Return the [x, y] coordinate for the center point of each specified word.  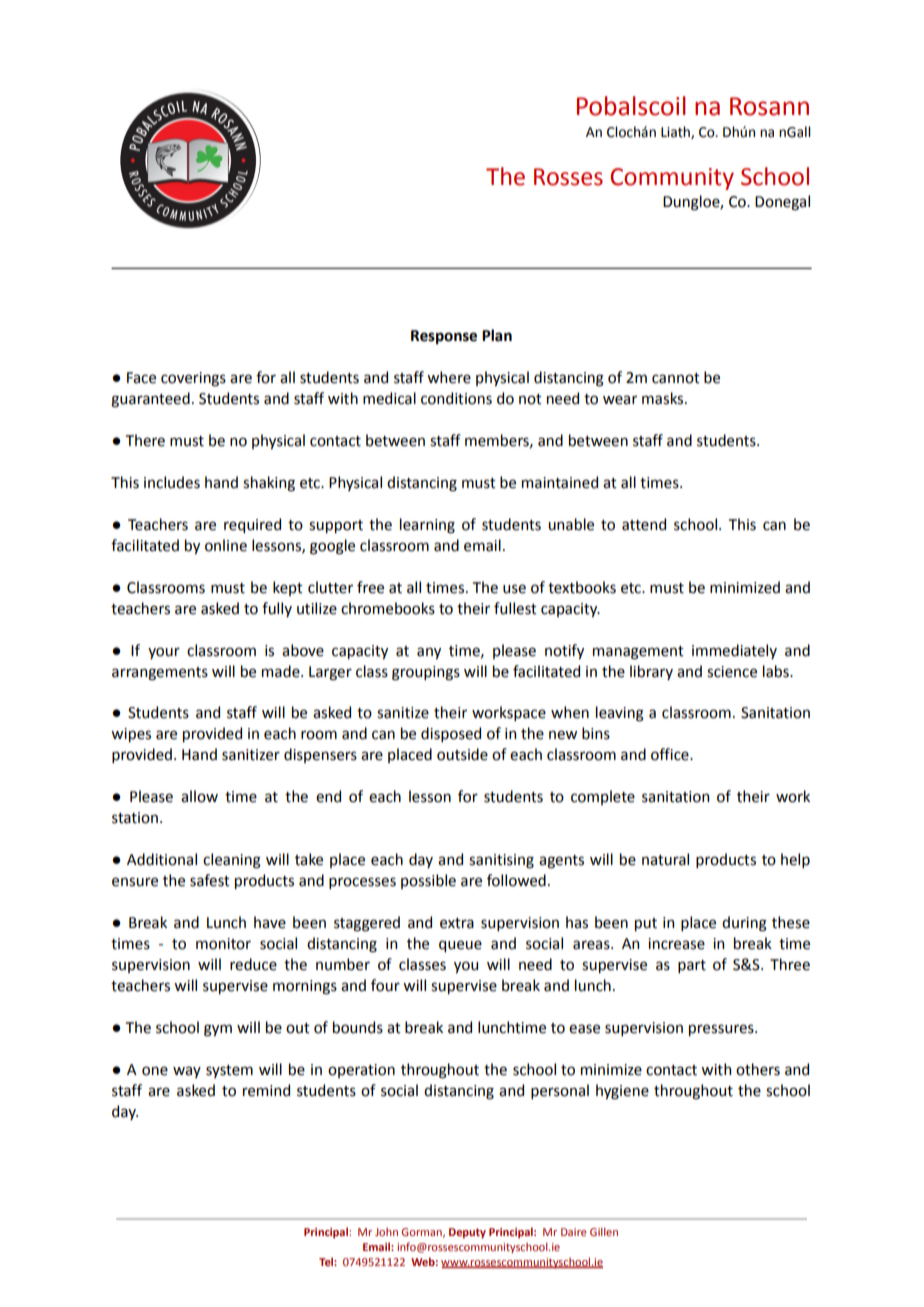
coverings [193, 379]
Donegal [782, 203]
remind [266, 1090]
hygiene [622, 1092]
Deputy [467, 1233]
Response [444, 337]
